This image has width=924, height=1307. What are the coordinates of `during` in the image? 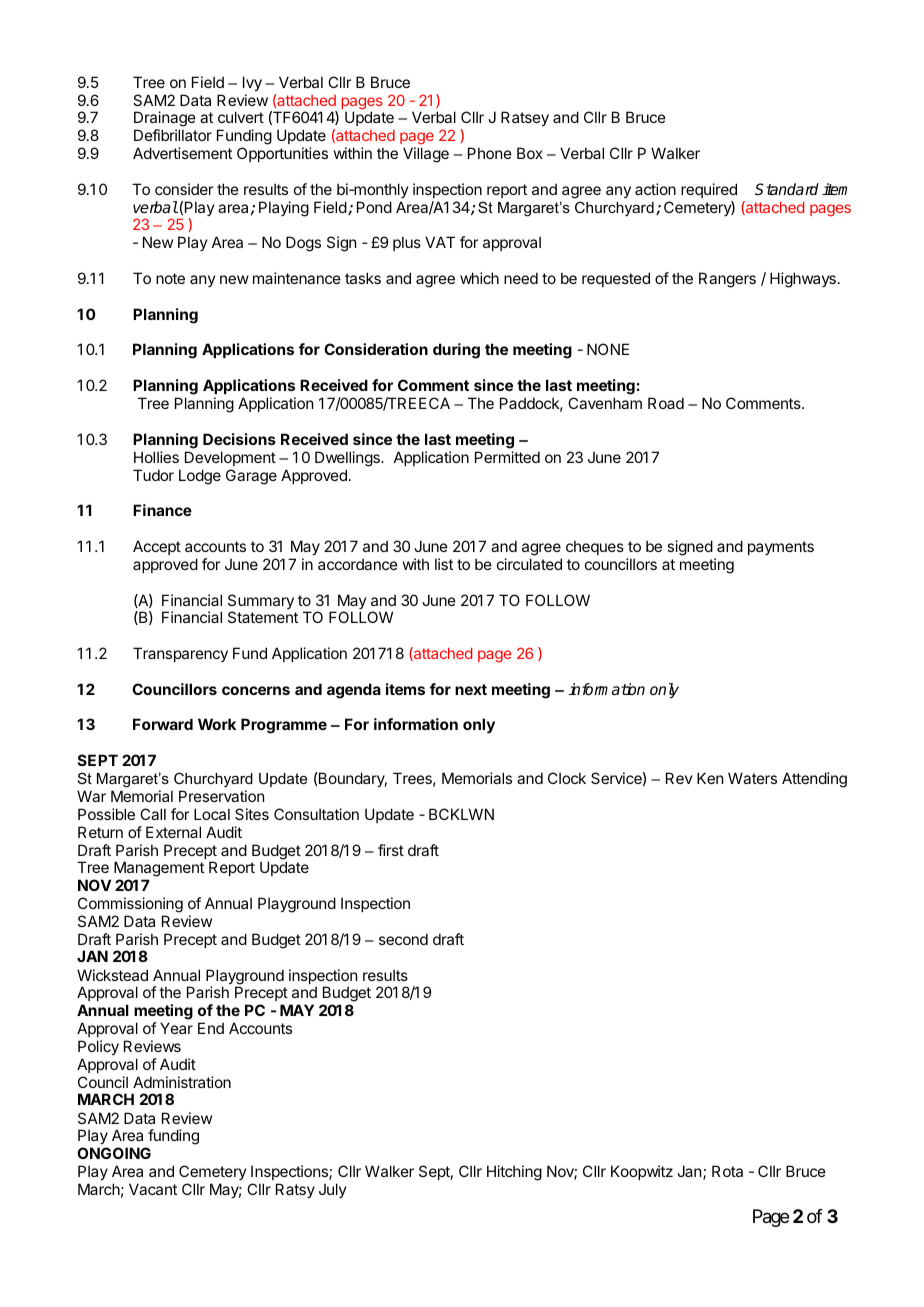 It's located at (456, 351).
